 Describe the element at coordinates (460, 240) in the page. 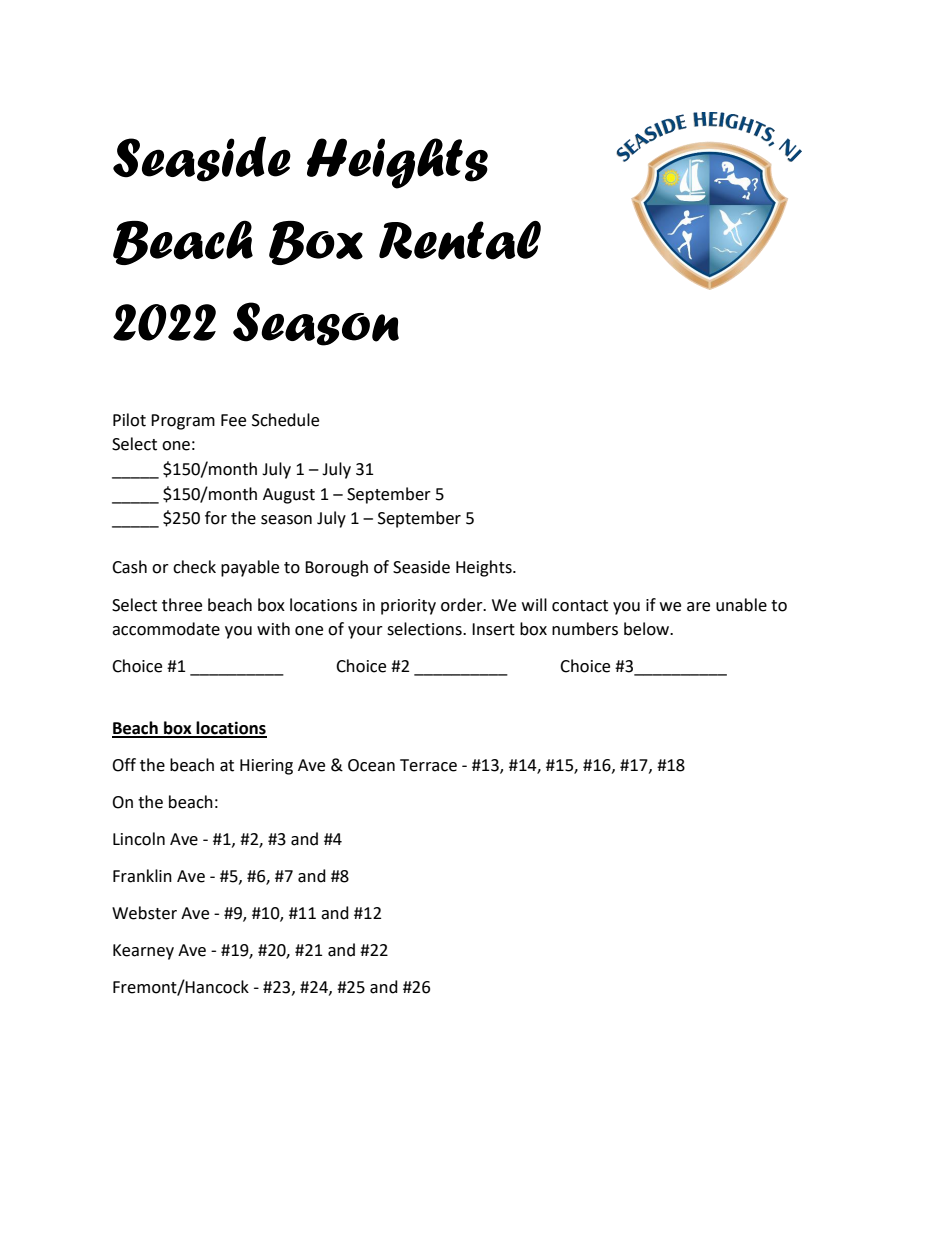

I see `Rental` at that location.
